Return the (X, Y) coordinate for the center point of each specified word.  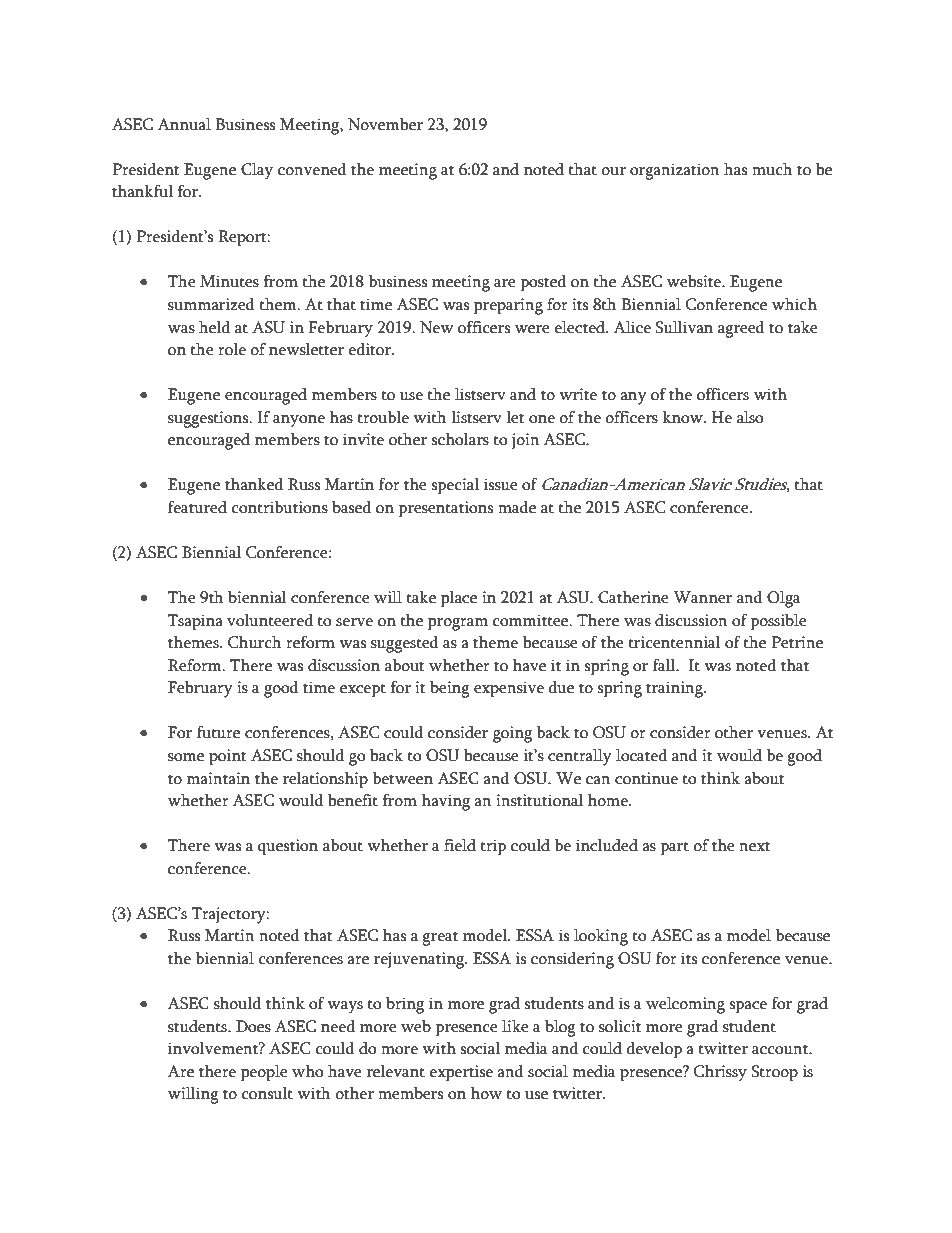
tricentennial (675, 642)
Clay (257, 171)
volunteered (270, 620)
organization (675, 171)
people (264, 1073)
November (385, 124)
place (459, 599)
